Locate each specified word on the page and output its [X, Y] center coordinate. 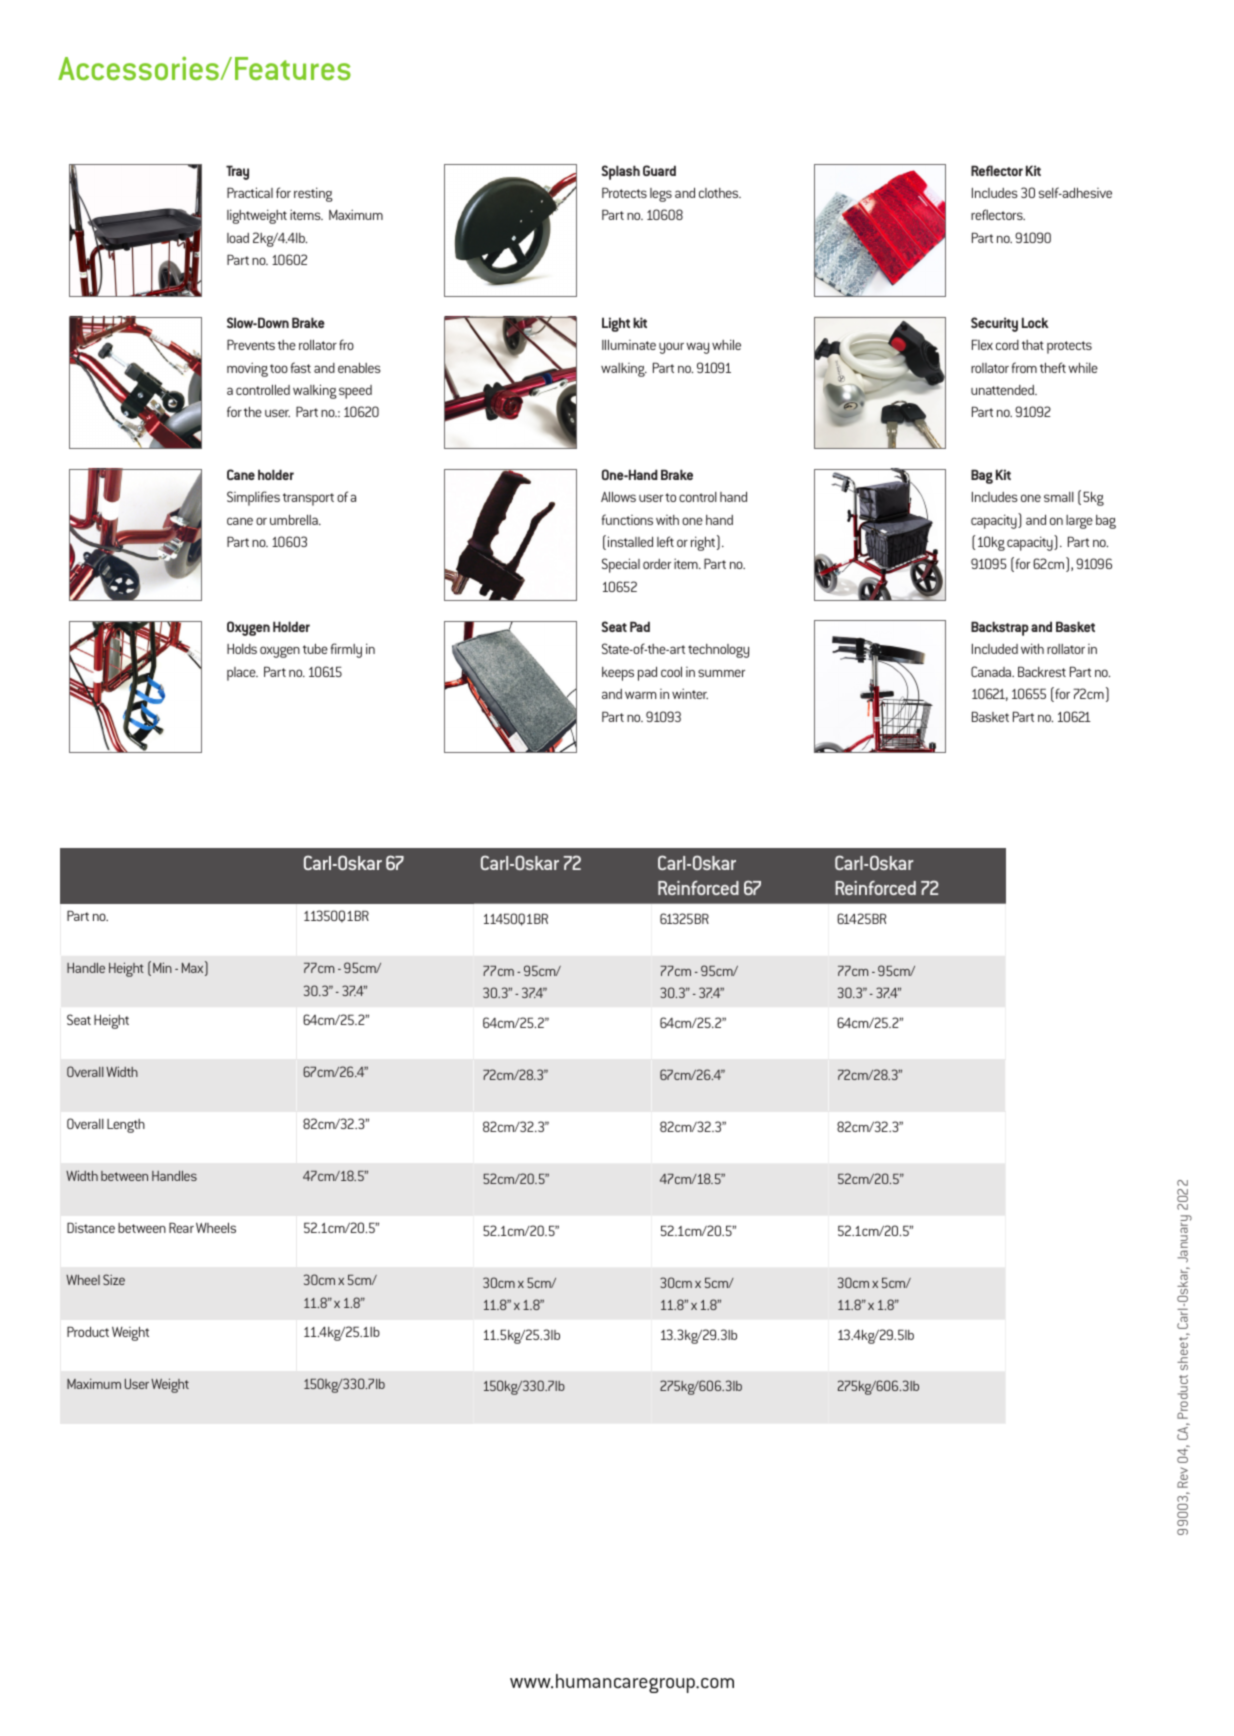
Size [114, 1279]
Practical [250, 192]
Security [994, 324]
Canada [992, 671]
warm [641, 695]
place [242, 674]
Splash [620, 172]
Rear [181, 1227]
